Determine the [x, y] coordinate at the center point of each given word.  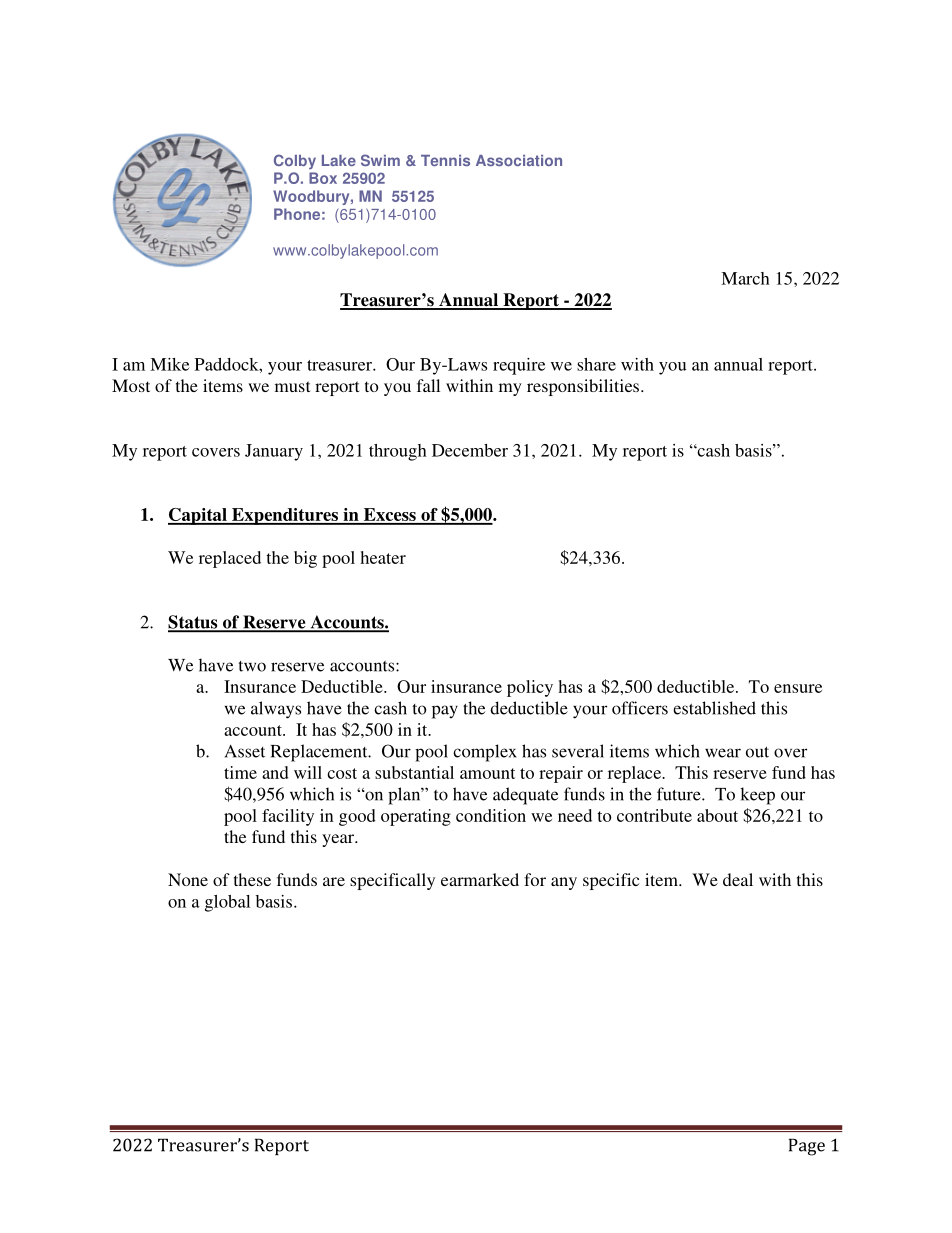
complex [485, 753]
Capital [198, 516]
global [227, 903]
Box [323, 178]
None [188, 879]
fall [428, 385]
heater [383, 557]
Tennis [445, 160]
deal [738, 879]
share [596, 364]
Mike [169, 364]
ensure [798, 688]
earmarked [480, 879]
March [745, 278]
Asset [245, 751]
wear [723, 753]
